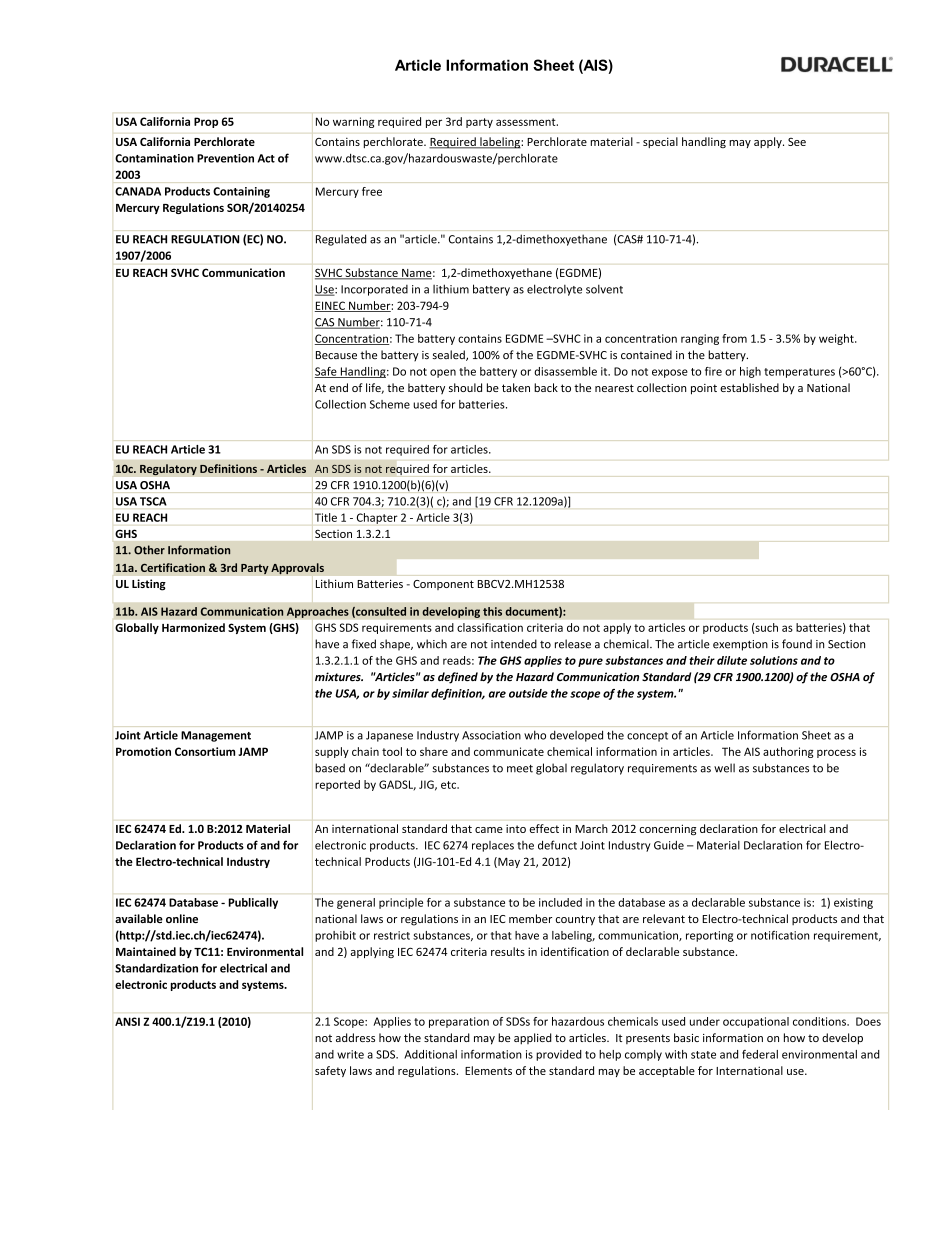  What do you see at coordinates (533, 1039) in the screenshot?
I see `applied` at bounding box center [533, 1039].
